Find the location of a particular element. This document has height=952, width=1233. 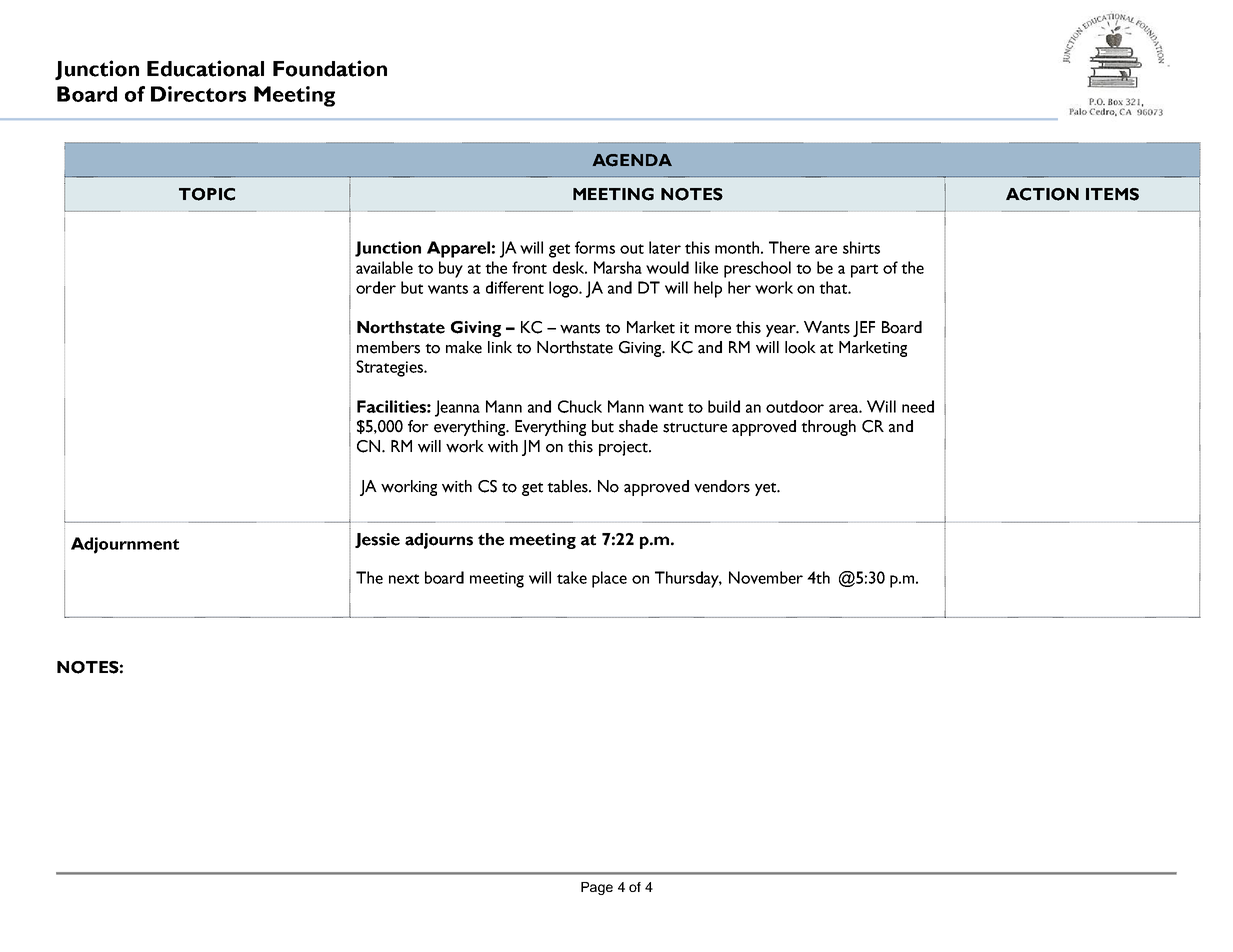

take is located at coordinates (572, 577).
